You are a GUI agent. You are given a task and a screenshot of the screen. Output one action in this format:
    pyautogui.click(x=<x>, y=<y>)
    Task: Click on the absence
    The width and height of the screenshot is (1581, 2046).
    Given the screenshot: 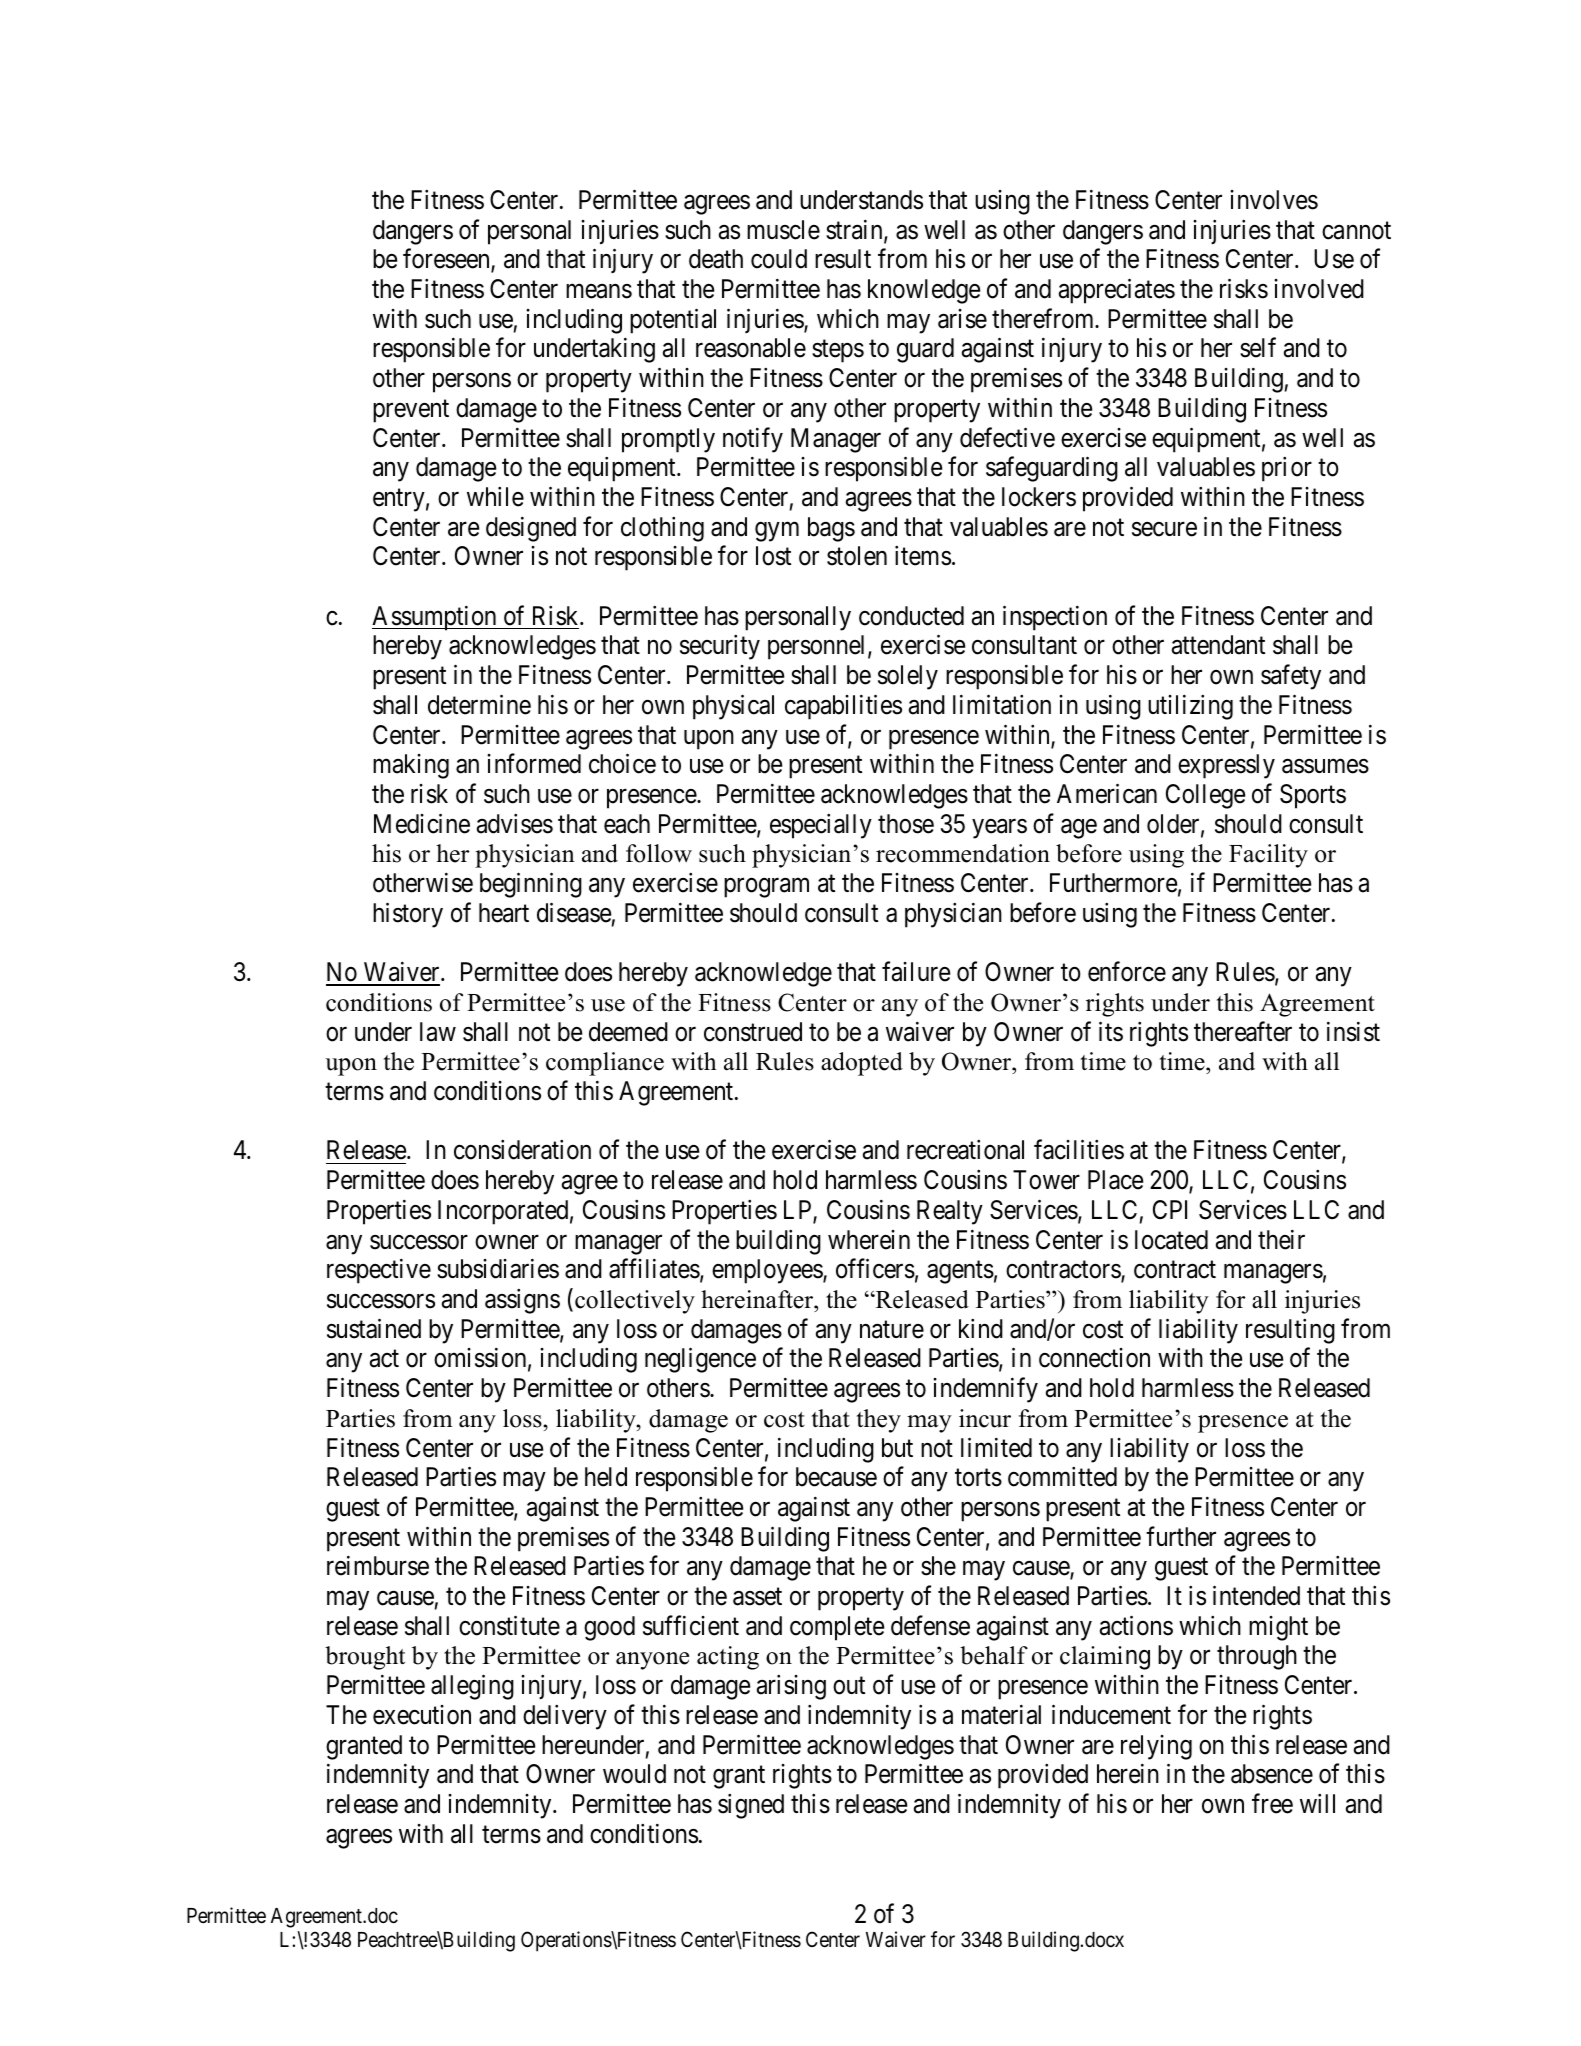 What is the action you would take?
    pyautogui.click(x=1272, y=1774)
